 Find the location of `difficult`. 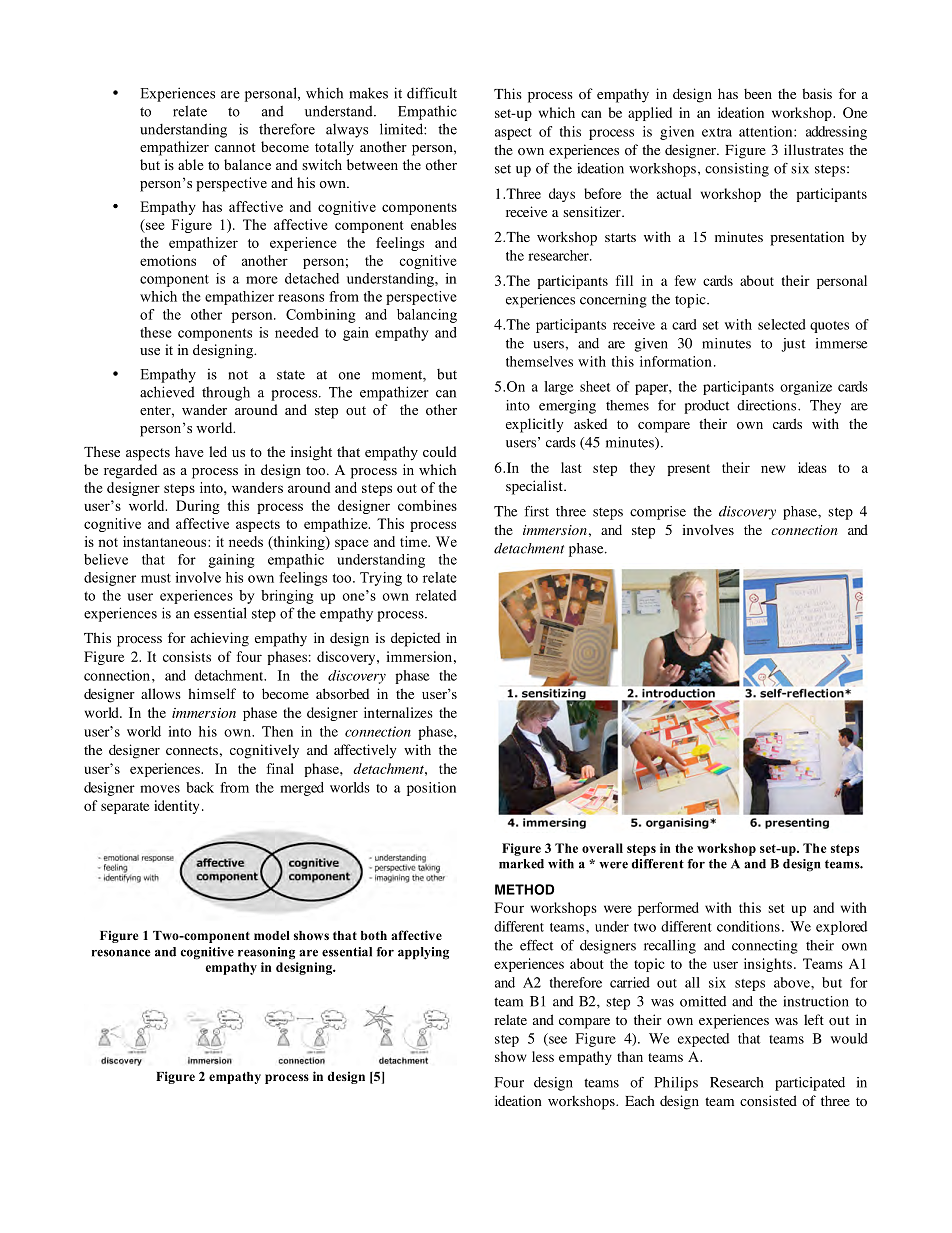

difficult is located at coordinates (432, 93).
